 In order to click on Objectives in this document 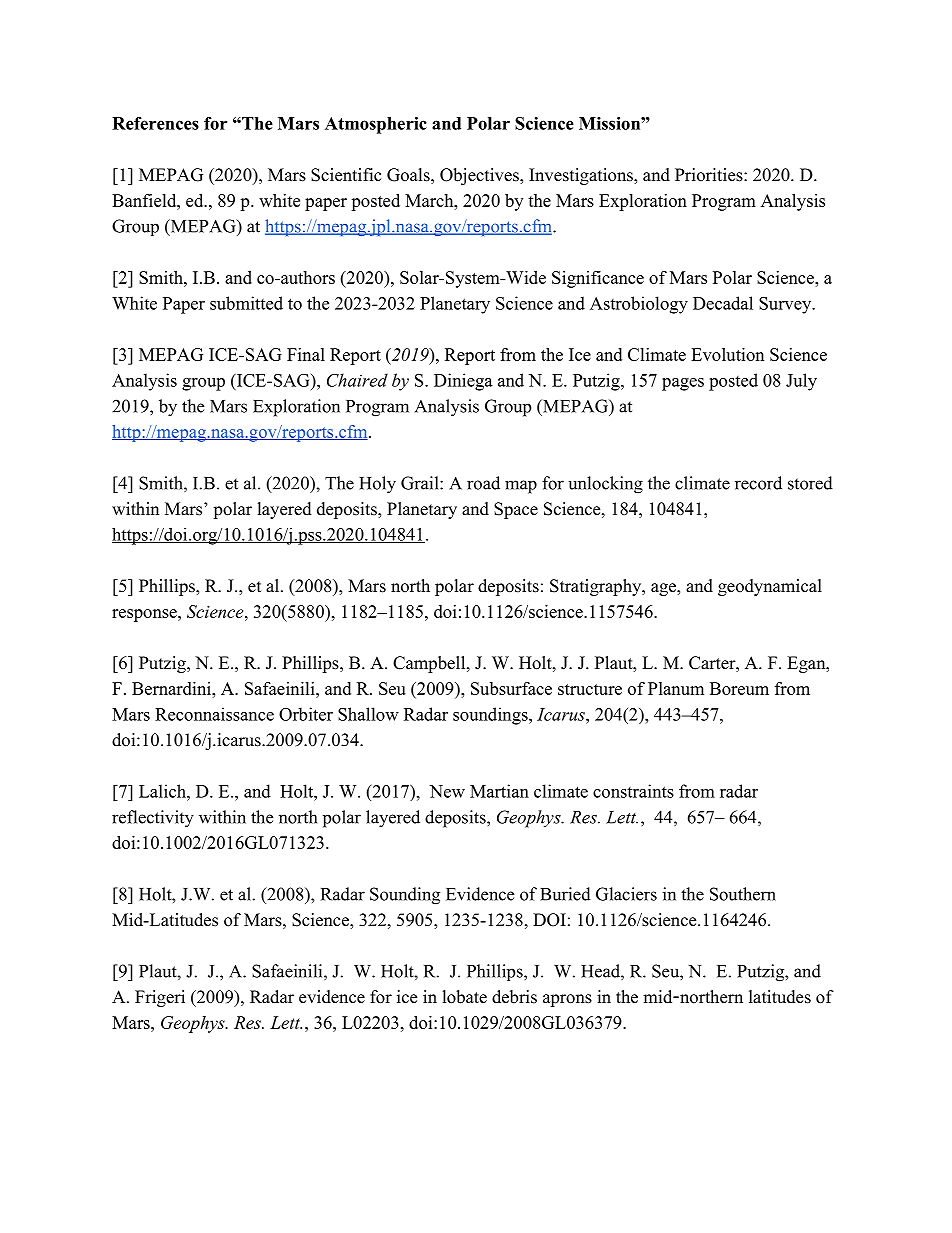, I will do `click(480, 176)`.
